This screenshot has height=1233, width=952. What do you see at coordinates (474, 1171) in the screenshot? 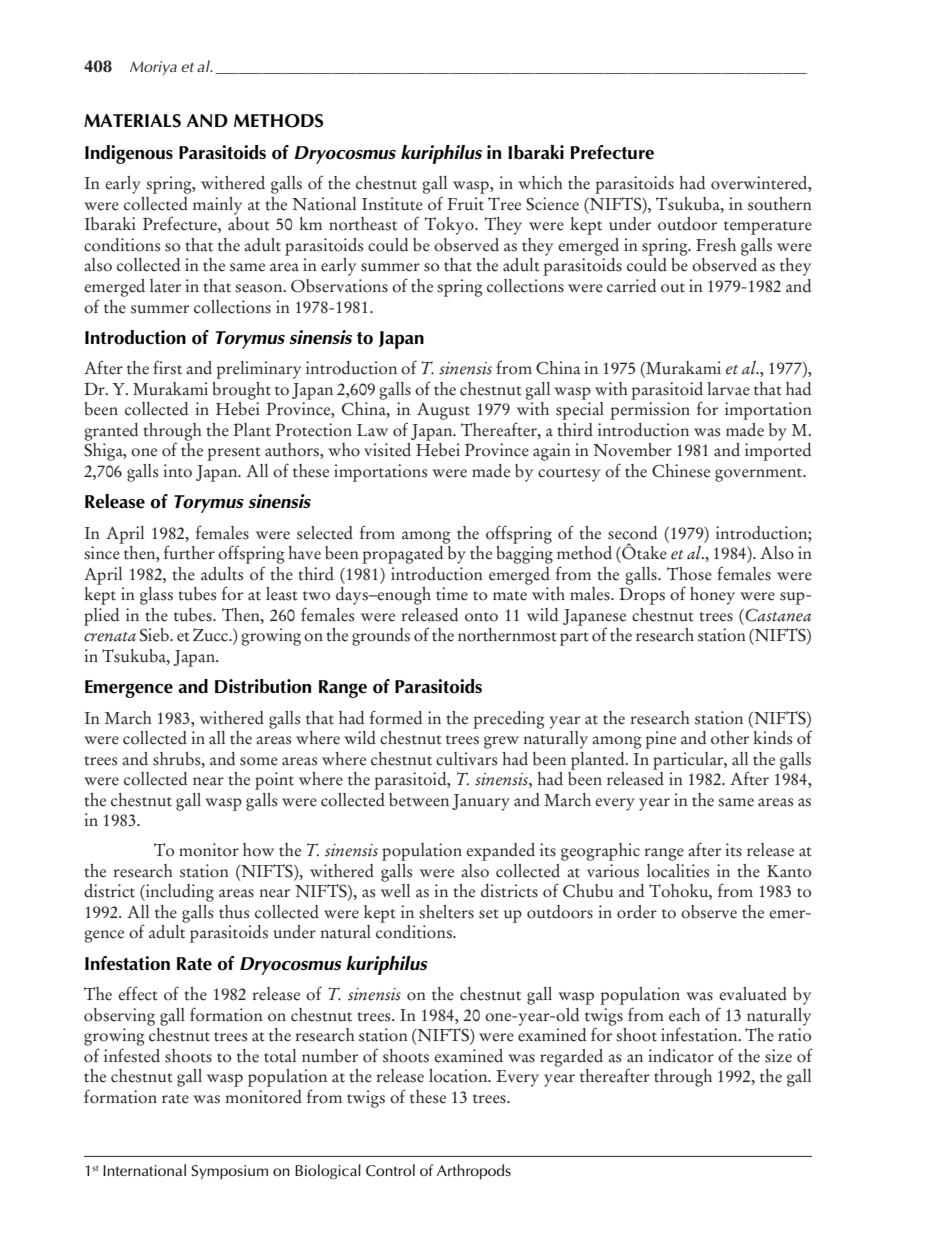
I see `Arthropods` at bounding box center [474, 1171].
